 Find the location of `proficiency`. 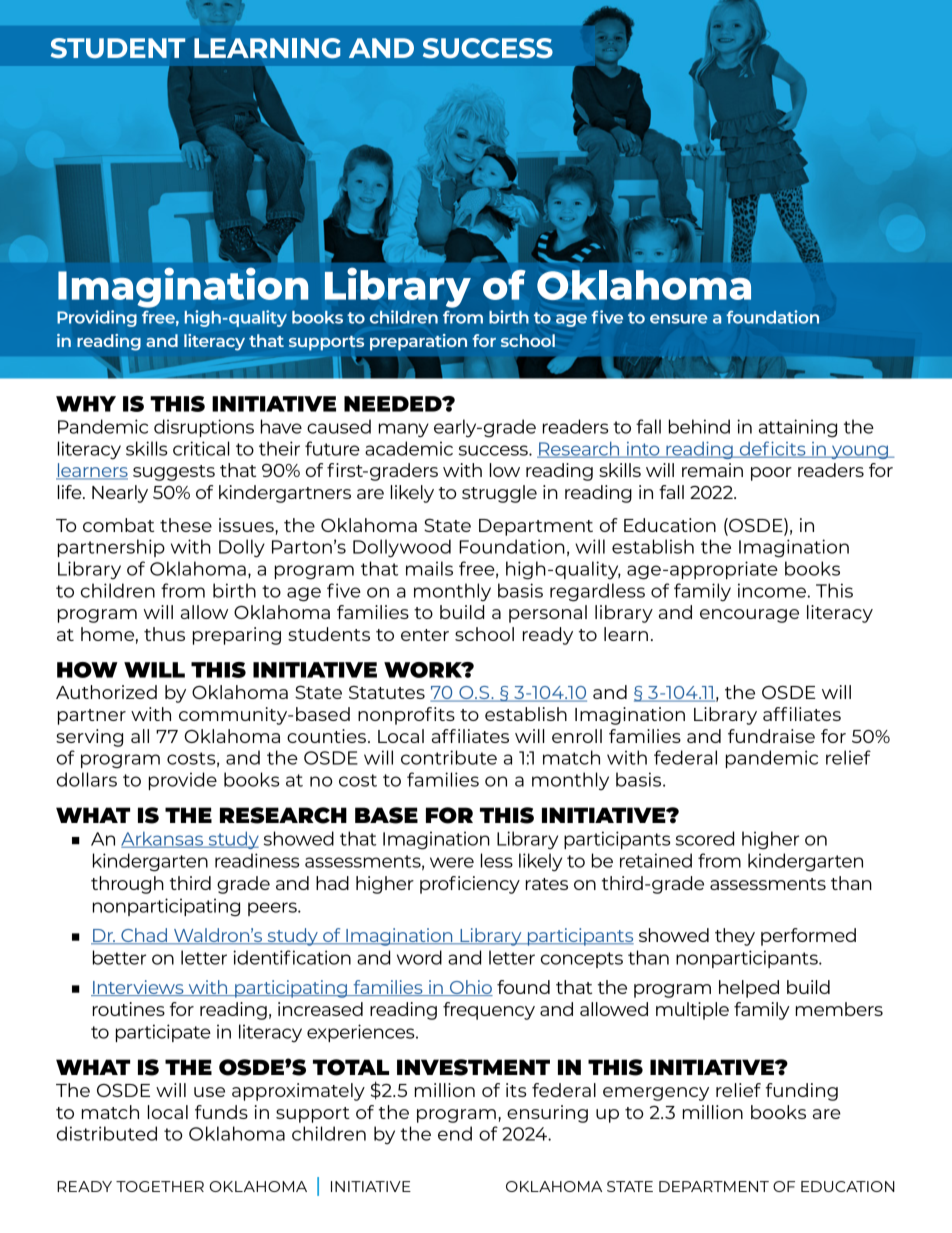

proficiency is located at coordinates (470, 885).
